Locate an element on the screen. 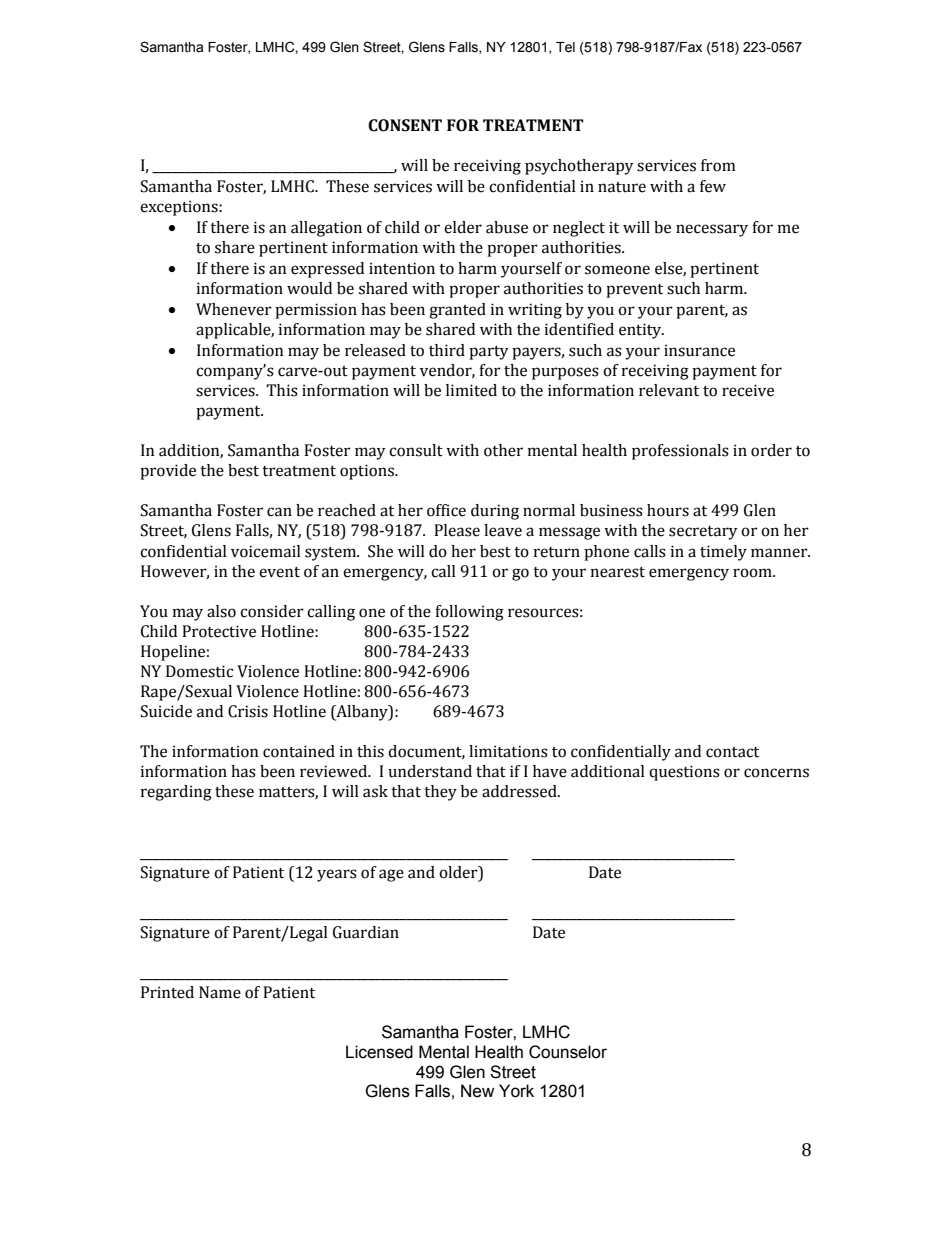 This screenshot has width=952, height=1233. Please is located at coordinates (457, 530).
